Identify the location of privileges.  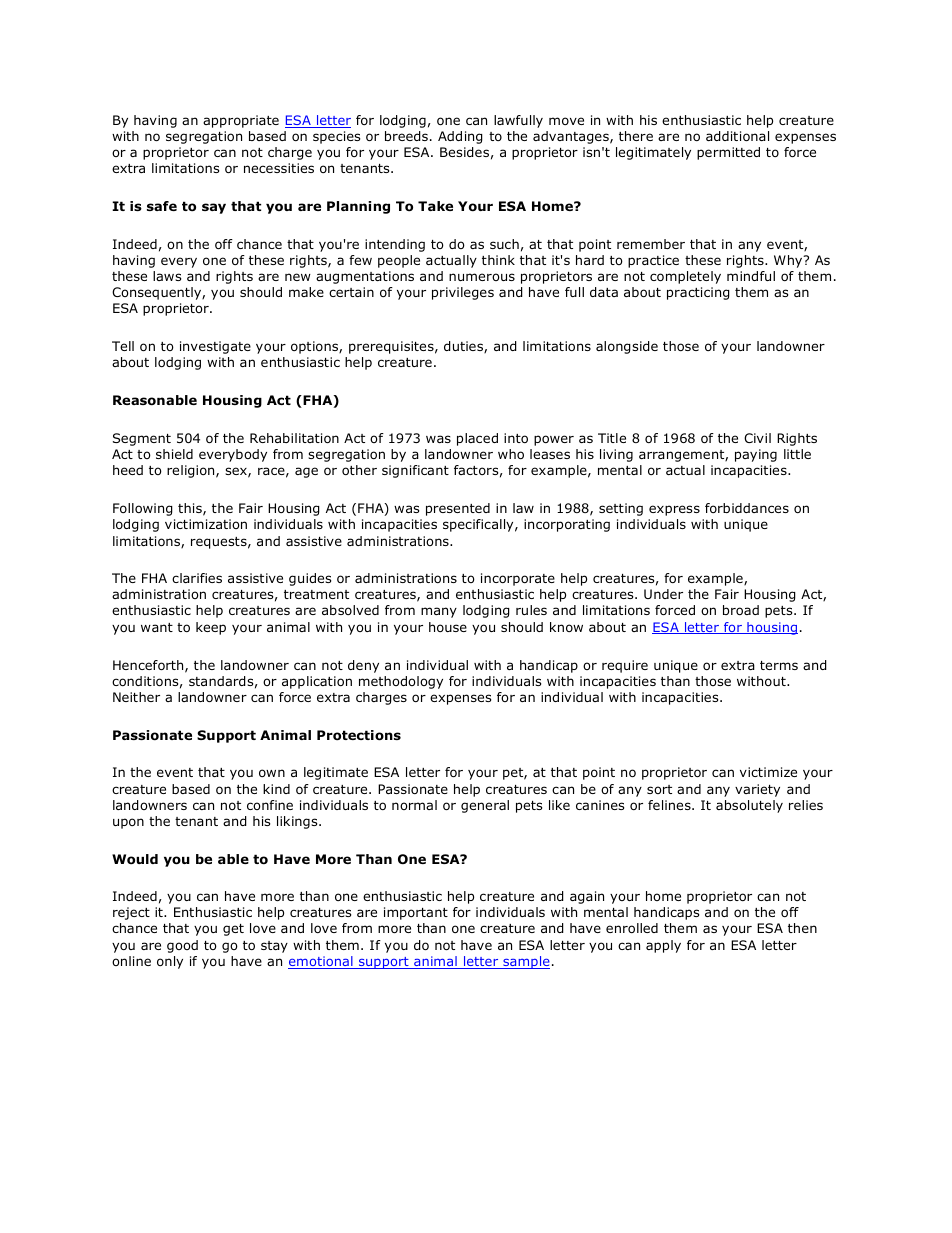
(463, 293).
